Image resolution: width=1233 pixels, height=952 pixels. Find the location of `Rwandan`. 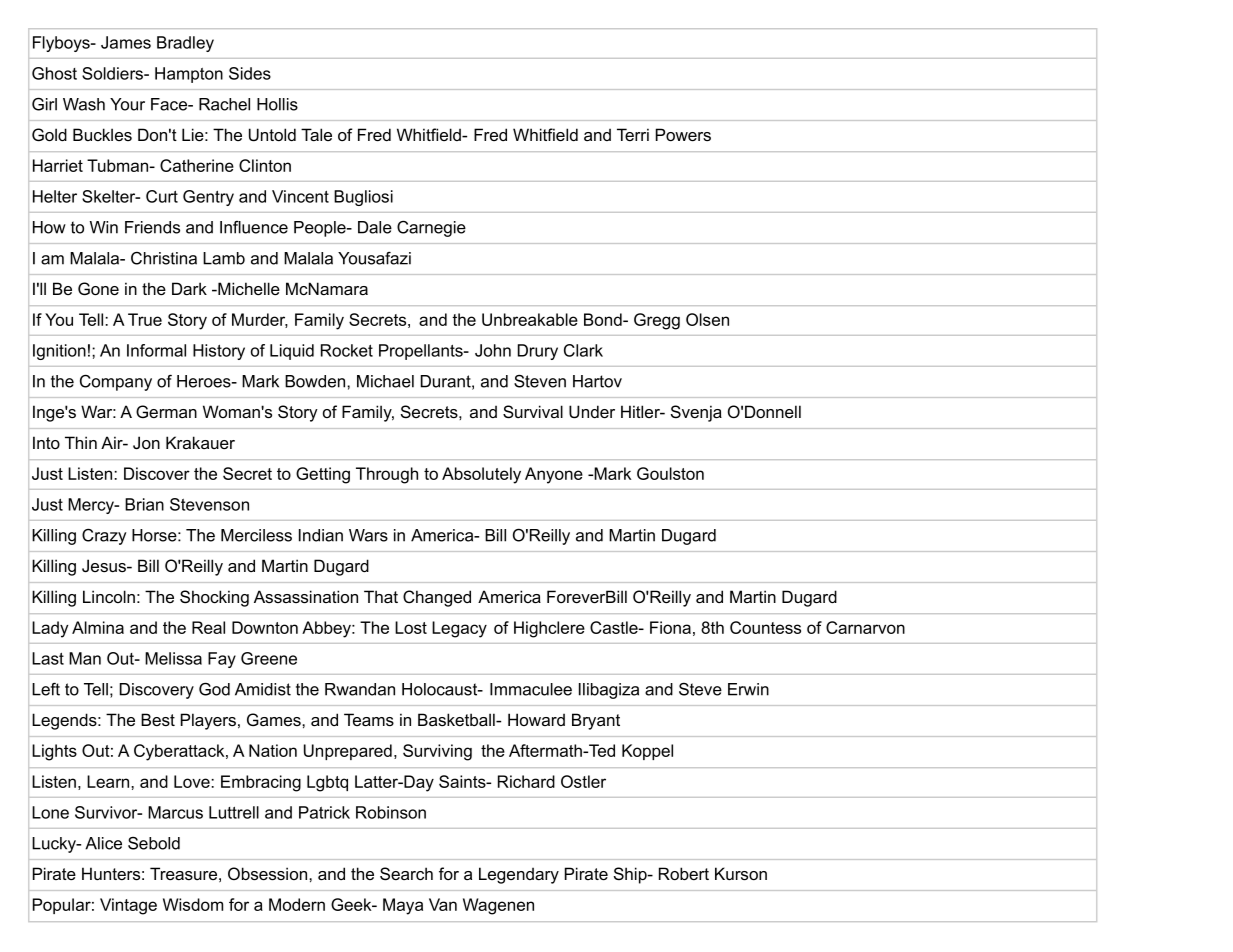

Rwandan is located at coordinates (360, 689).
